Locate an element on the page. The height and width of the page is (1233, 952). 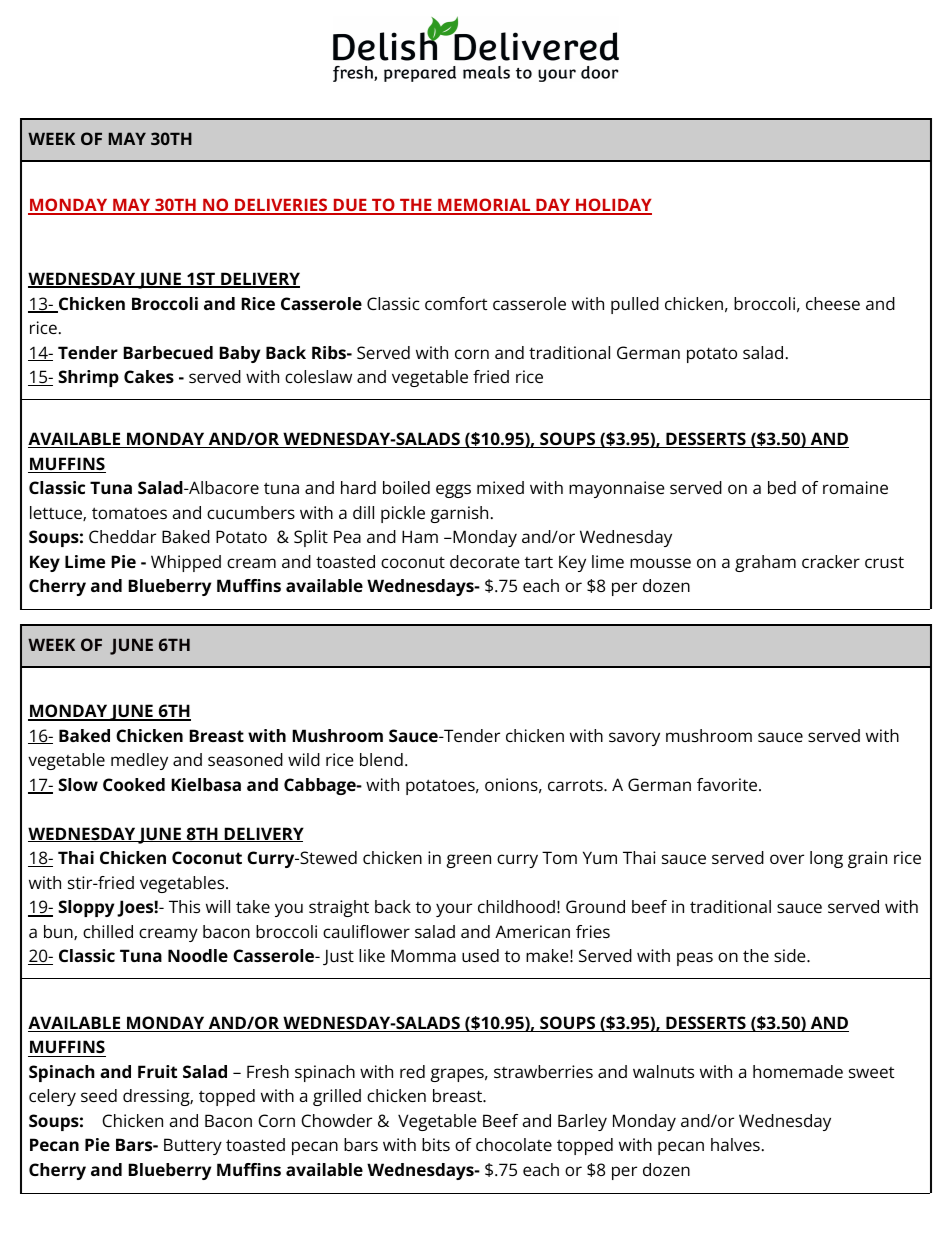
DELIVERIES is located at coordinates (281, 206).
